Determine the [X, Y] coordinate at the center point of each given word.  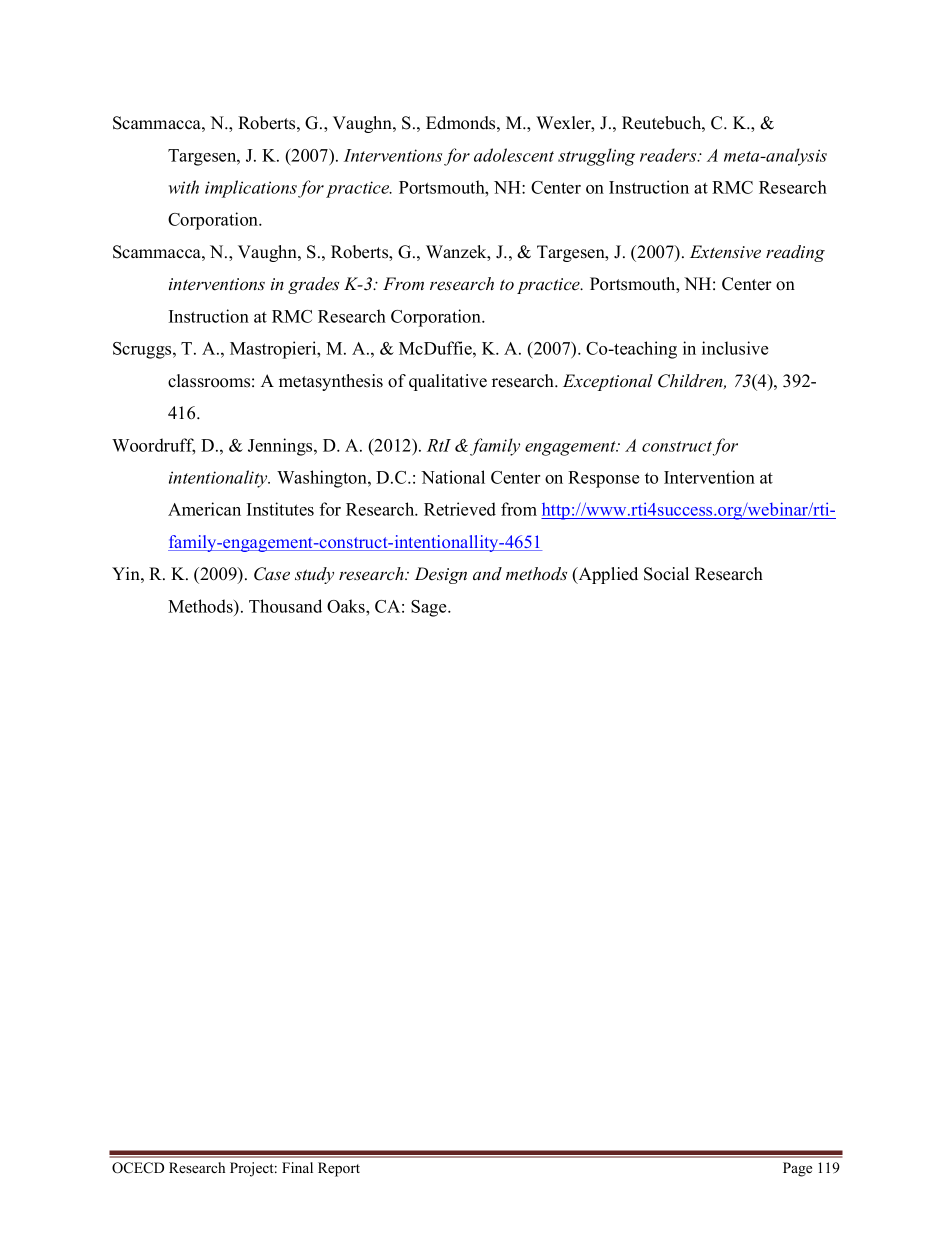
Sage [430, 608]
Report [339, 1169]
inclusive [735, 348]
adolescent [514, 155]
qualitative [448, 382]
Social [666, 574]
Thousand [285, 606]
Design [441, 575]
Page [797, 1169]
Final [297, 1167]
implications [251, 189]
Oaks [347, 606]
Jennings [281, 447]
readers [669, 155]
